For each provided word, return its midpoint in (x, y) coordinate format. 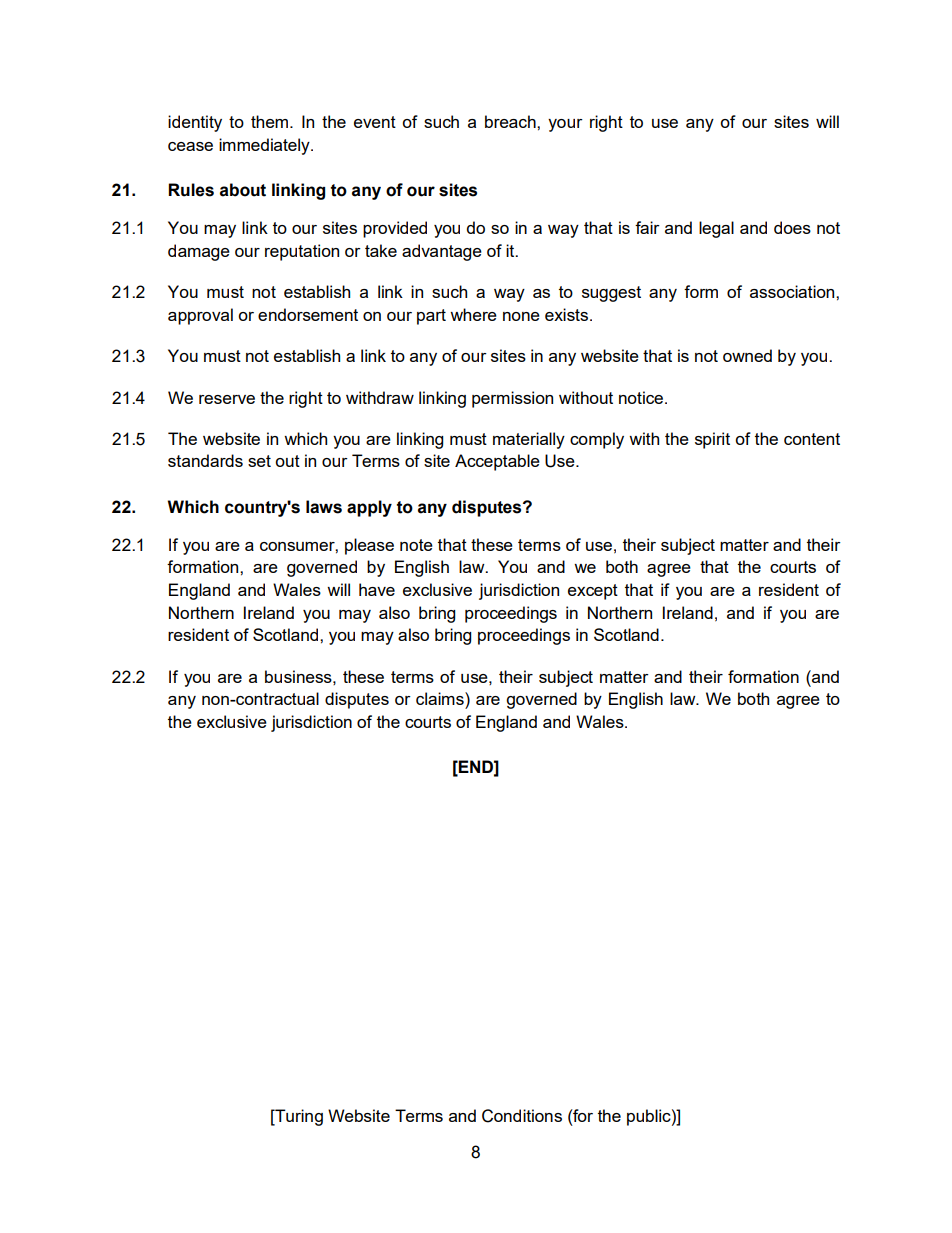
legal (716, 229)
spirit (712, 440)
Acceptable (497, 462)
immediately (265, 146)
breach (511, 121)
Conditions (522, 1116)
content (812, 439)
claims (441, 698)
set (259, 461)
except (593, 592)
